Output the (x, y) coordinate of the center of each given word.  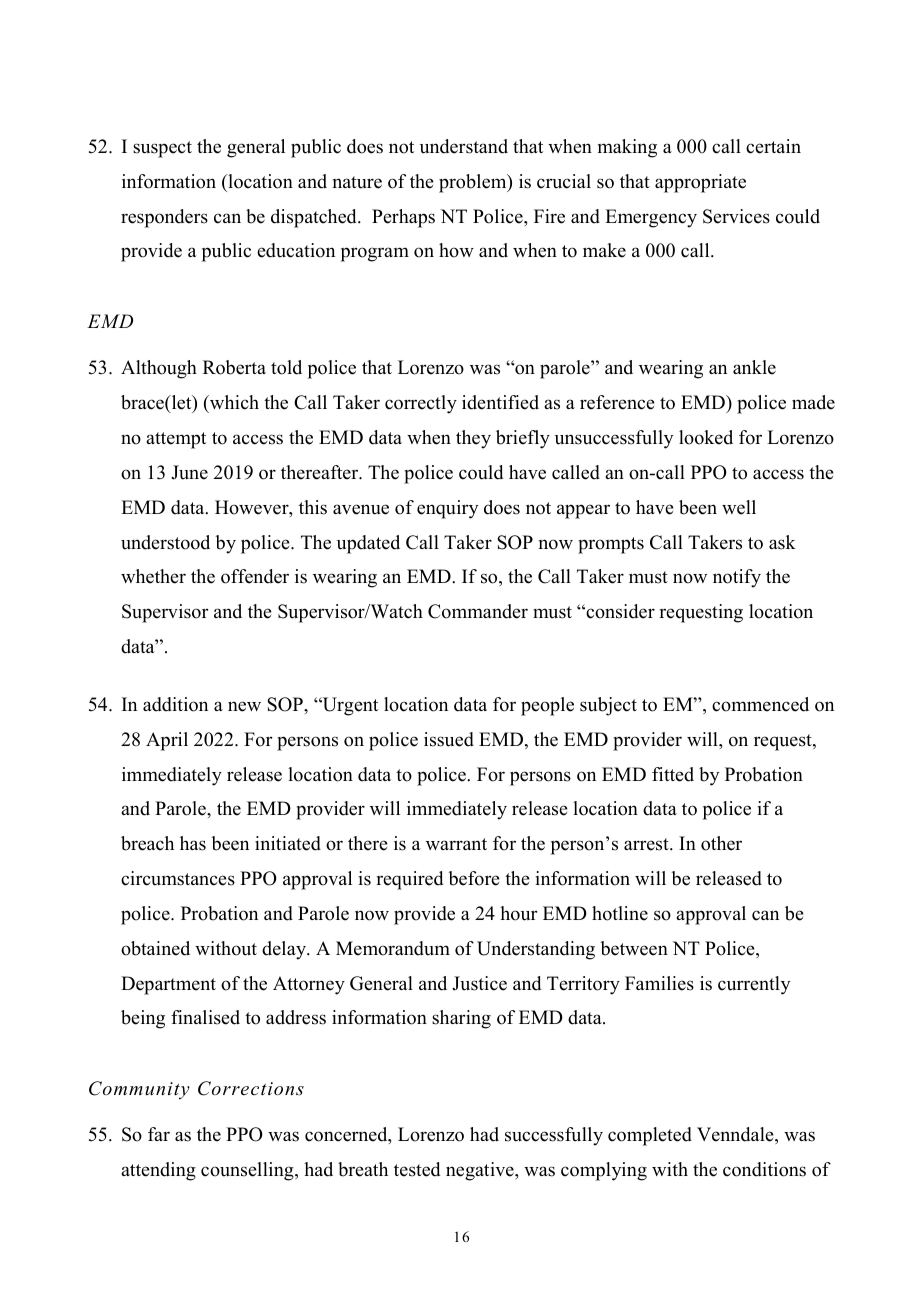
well (739, 507)
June (189, 472)
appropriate (700, 183)
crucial (564, 181)
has (193, 843)
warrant (456, 844)
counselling (248, 1171)
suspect (162, 149)
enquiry (447, 509)
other (721, 843)
